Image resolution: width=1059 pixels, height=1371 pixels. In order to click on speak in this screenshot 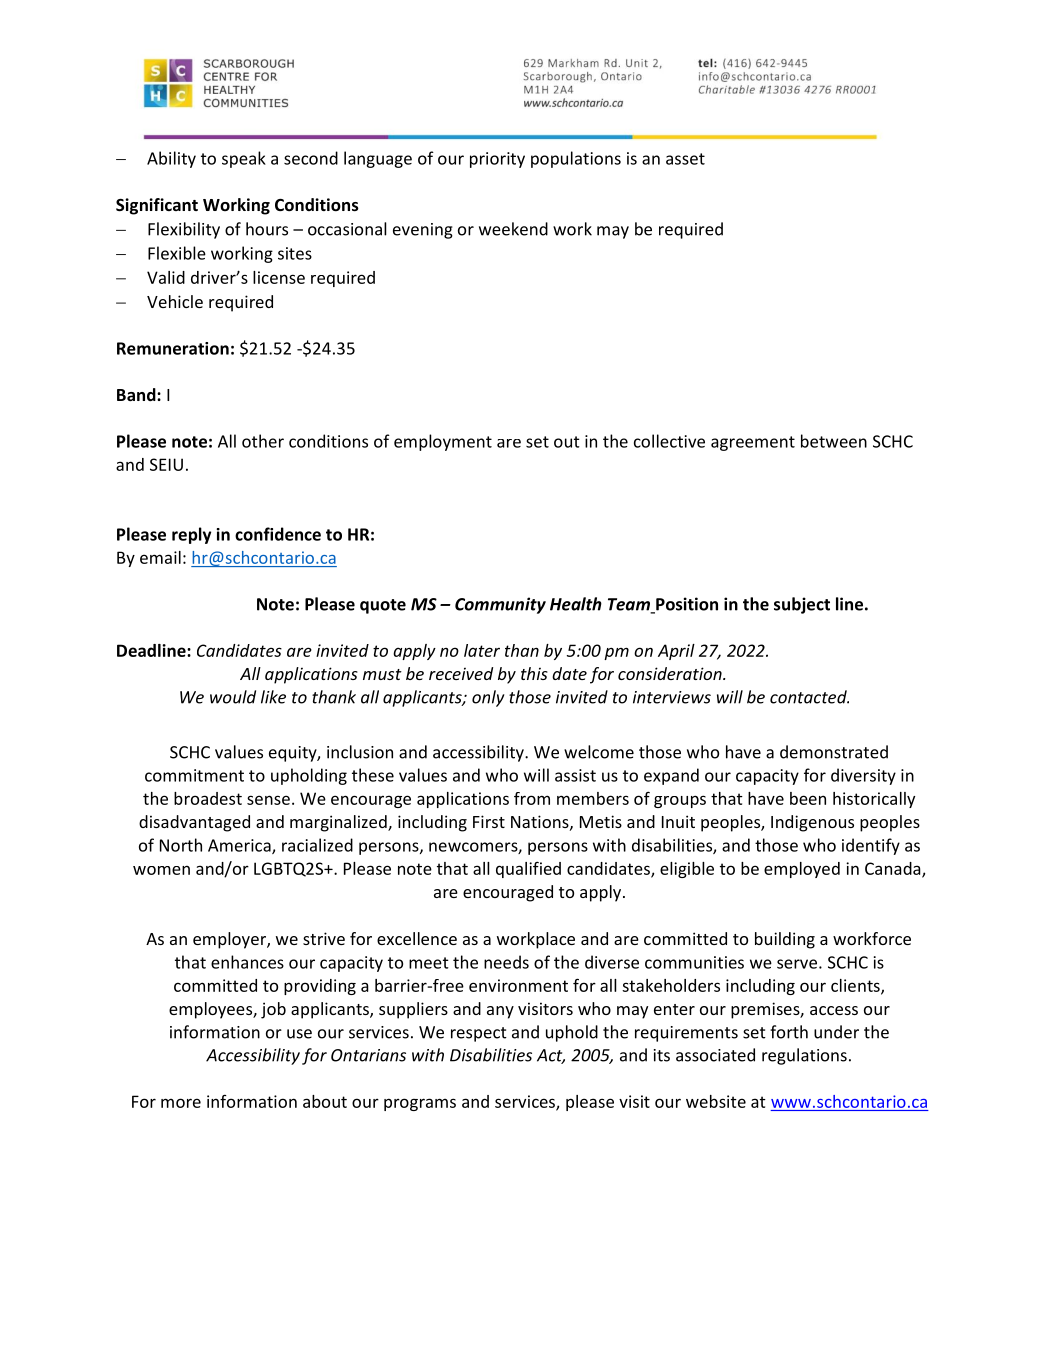, I will do `click(244, 159)`.
